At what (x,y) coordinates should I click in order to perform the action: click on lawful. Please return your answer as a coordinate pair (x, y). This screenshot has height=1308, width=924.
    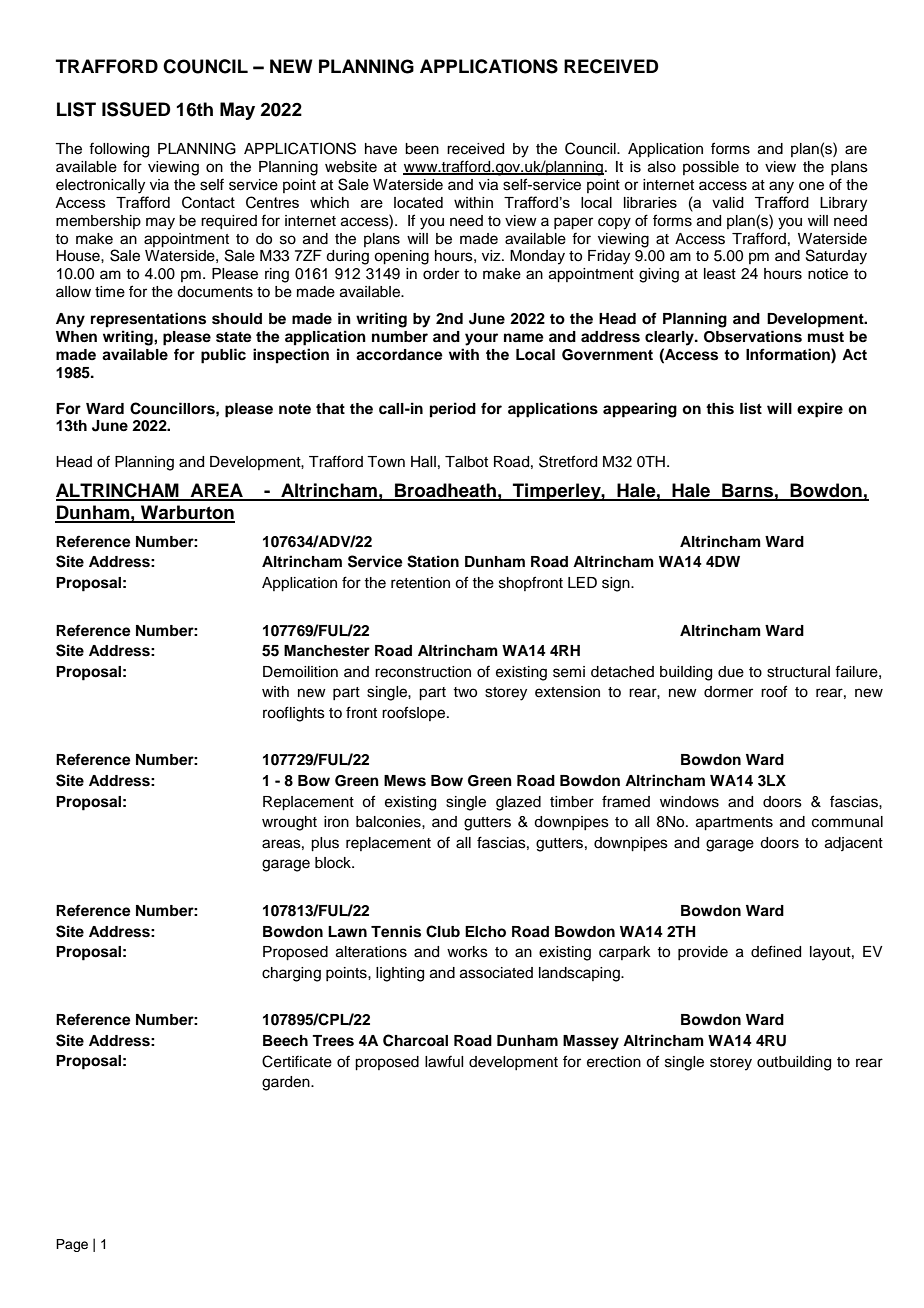
    Looking at the image, I should click on (444, 1061).
